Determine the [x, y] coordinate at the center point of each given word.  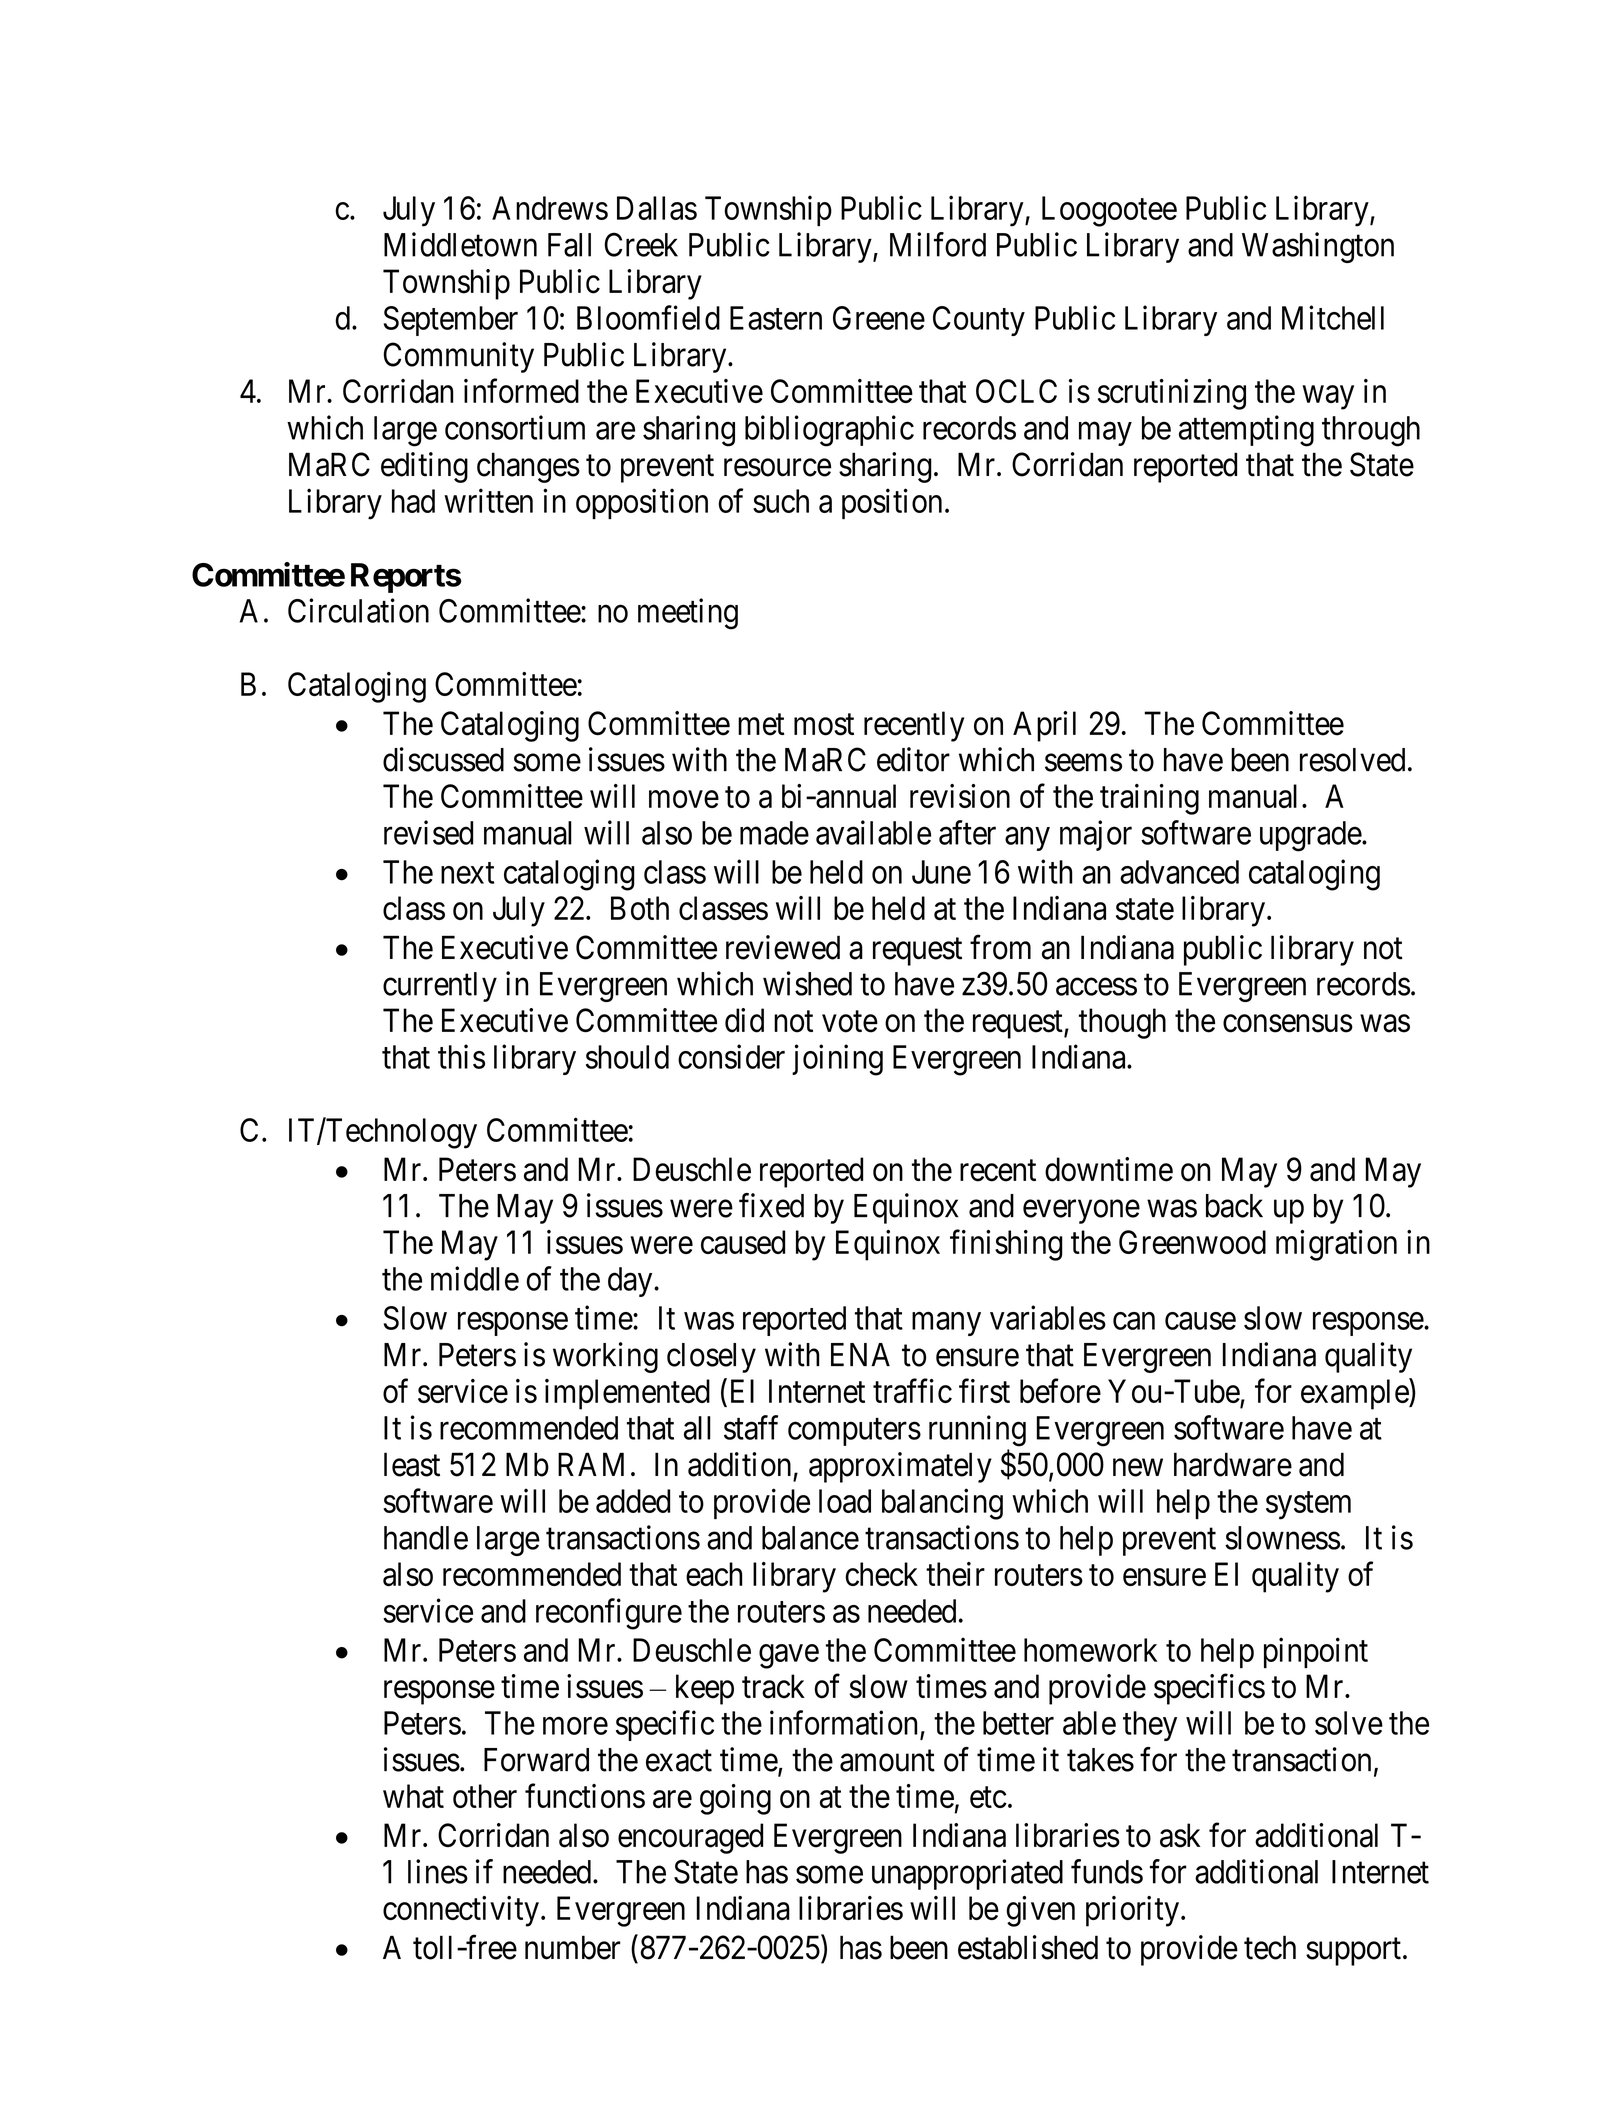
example [1355, 1394]
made [774, 833]
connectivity [461, 1911]
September [451, 321]
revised [428, 832]
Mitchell [1333, 317]
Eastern [776, 318]
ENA [860, 1354]
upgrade [1311, 836]
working [605, 1357]
